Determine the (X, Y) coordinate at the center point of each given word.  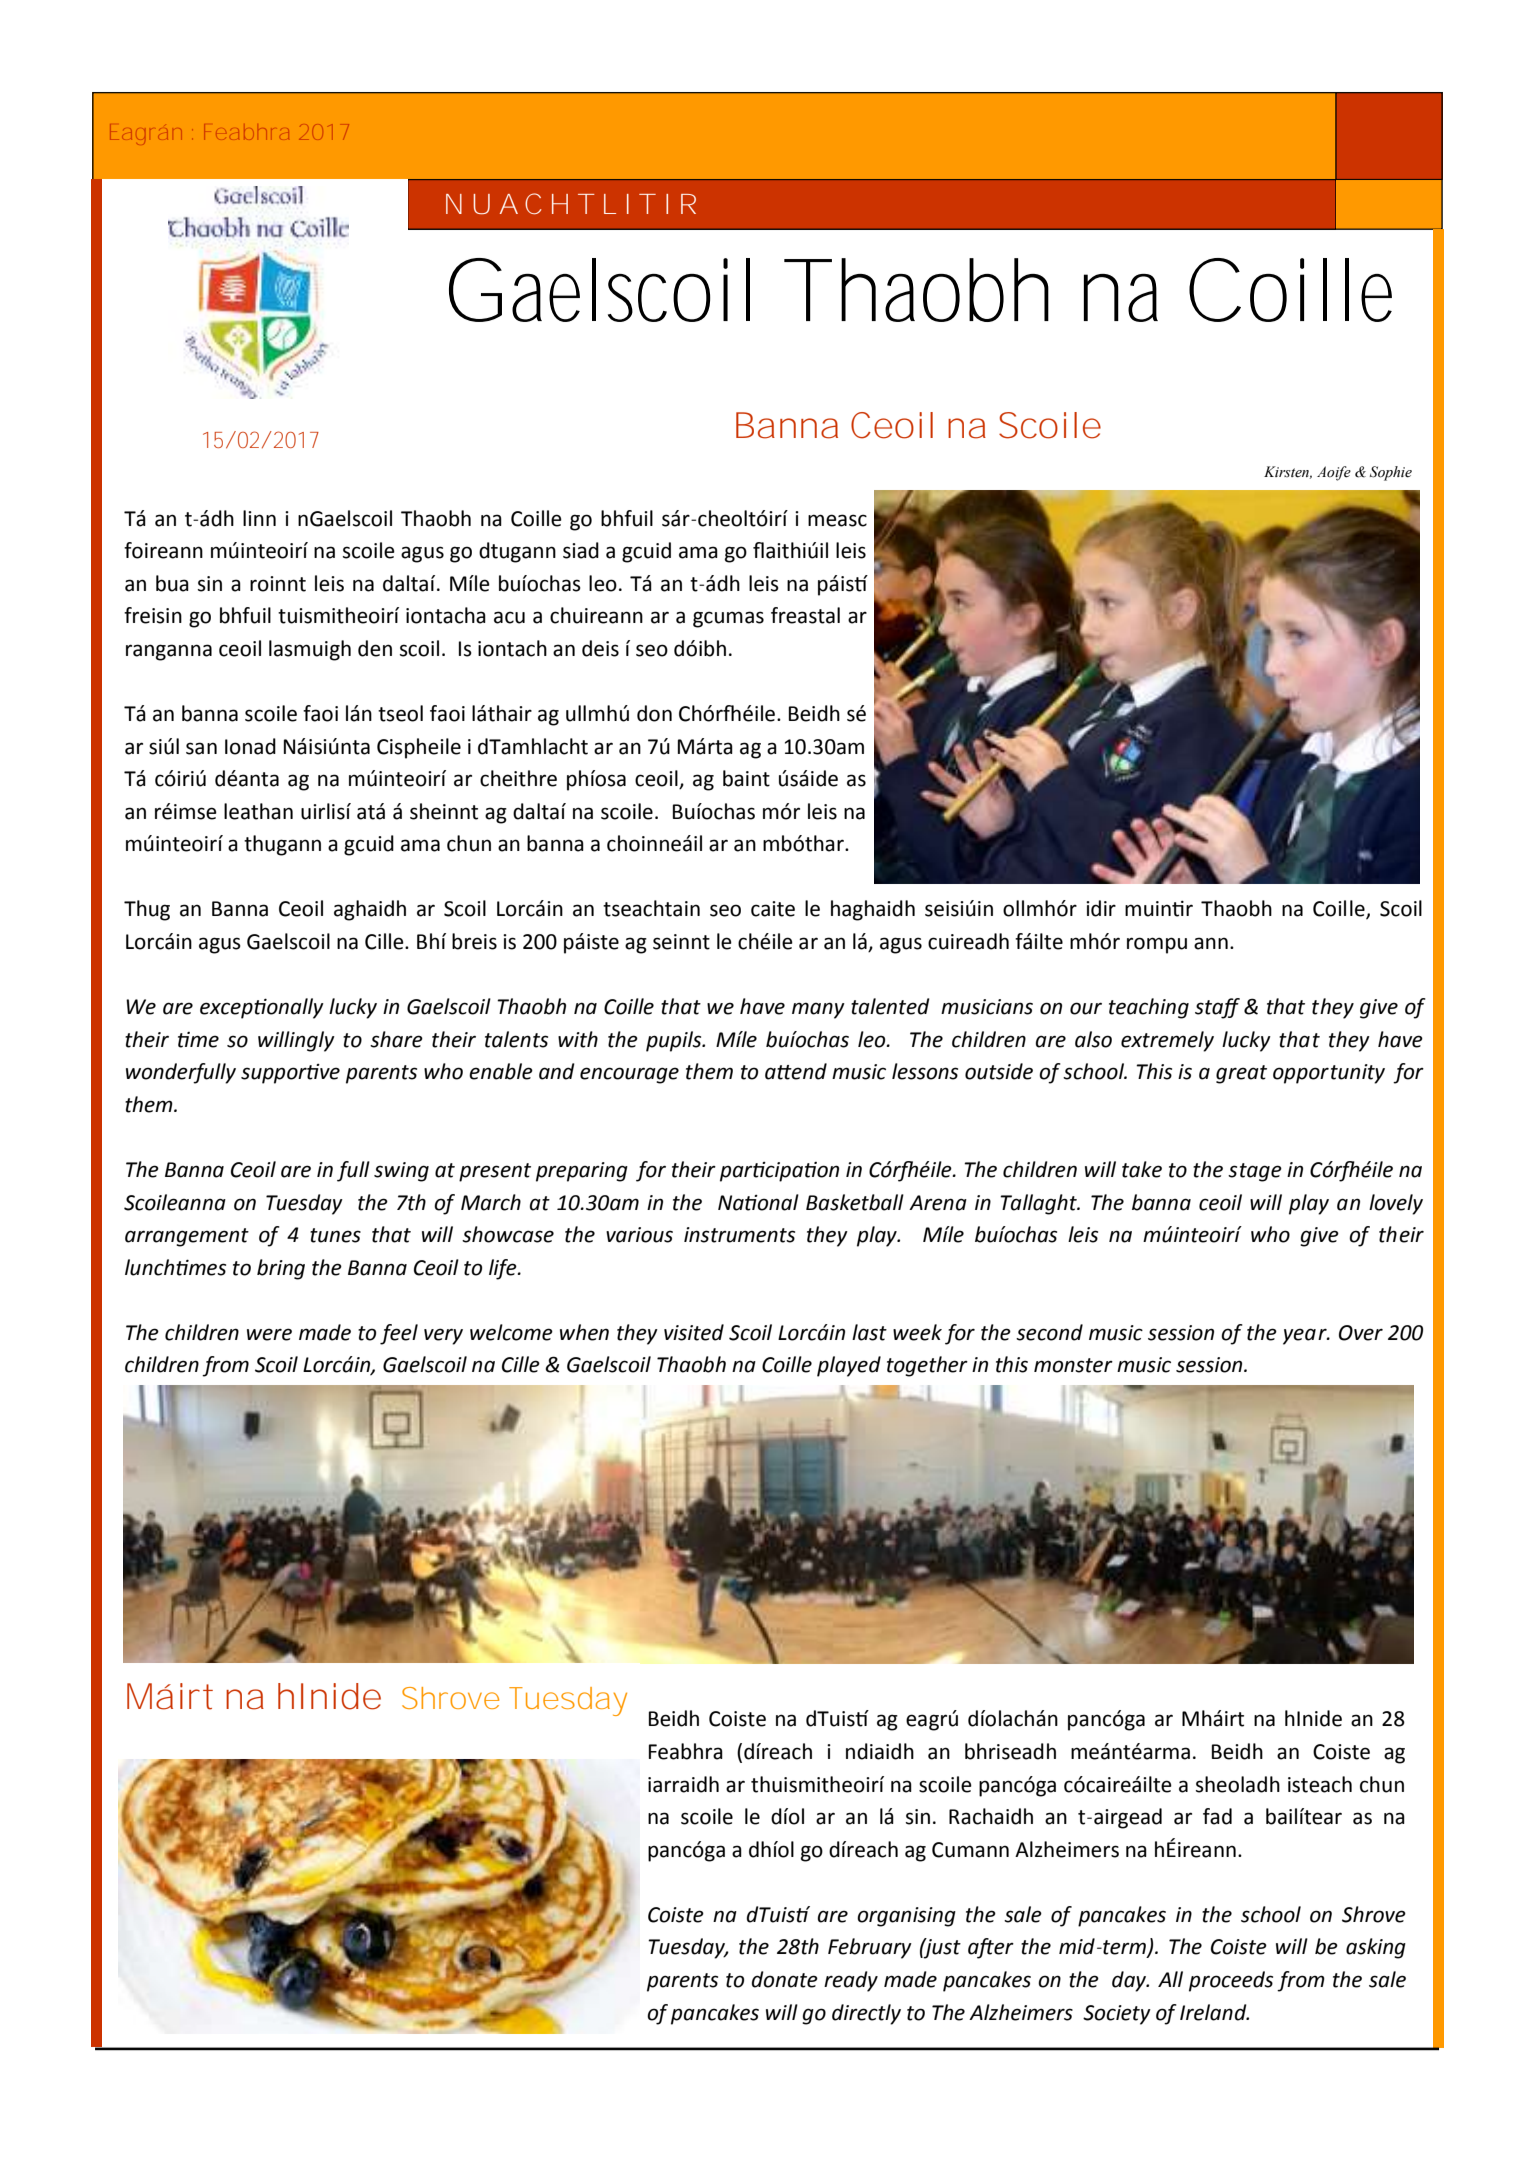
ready (851, 1981)
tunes (335, 1235)
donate (785, 1979)
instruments (739, 1235)
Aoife (1334, 473)
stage (1255, 1172)
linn (259, 518)
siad (581, 550)
